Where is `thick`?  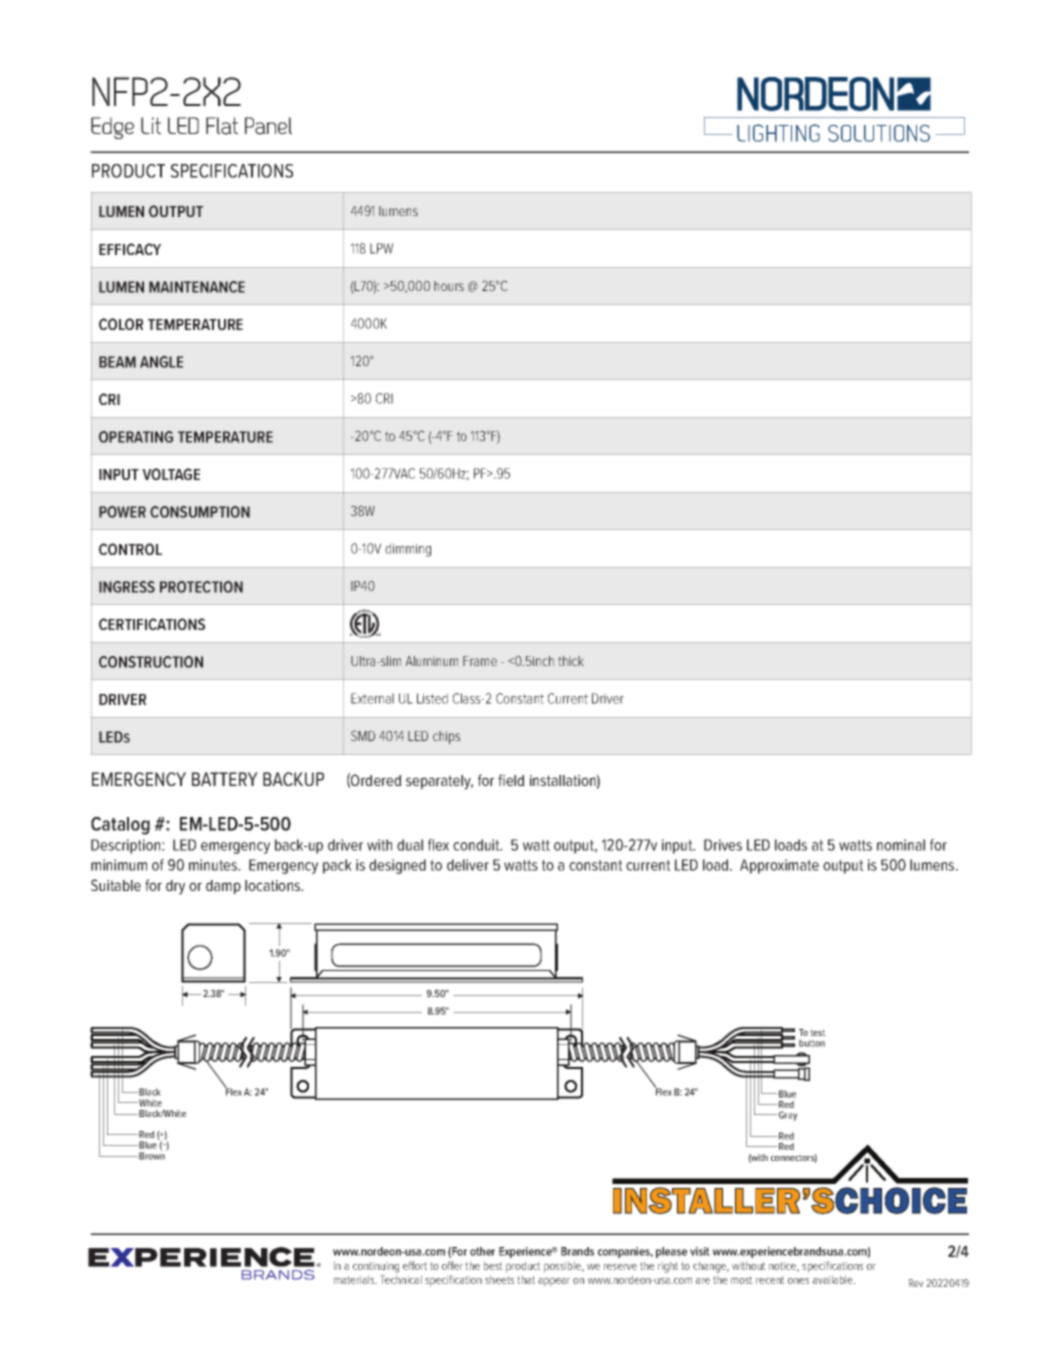
thick is located at coordinates (571, 661).
